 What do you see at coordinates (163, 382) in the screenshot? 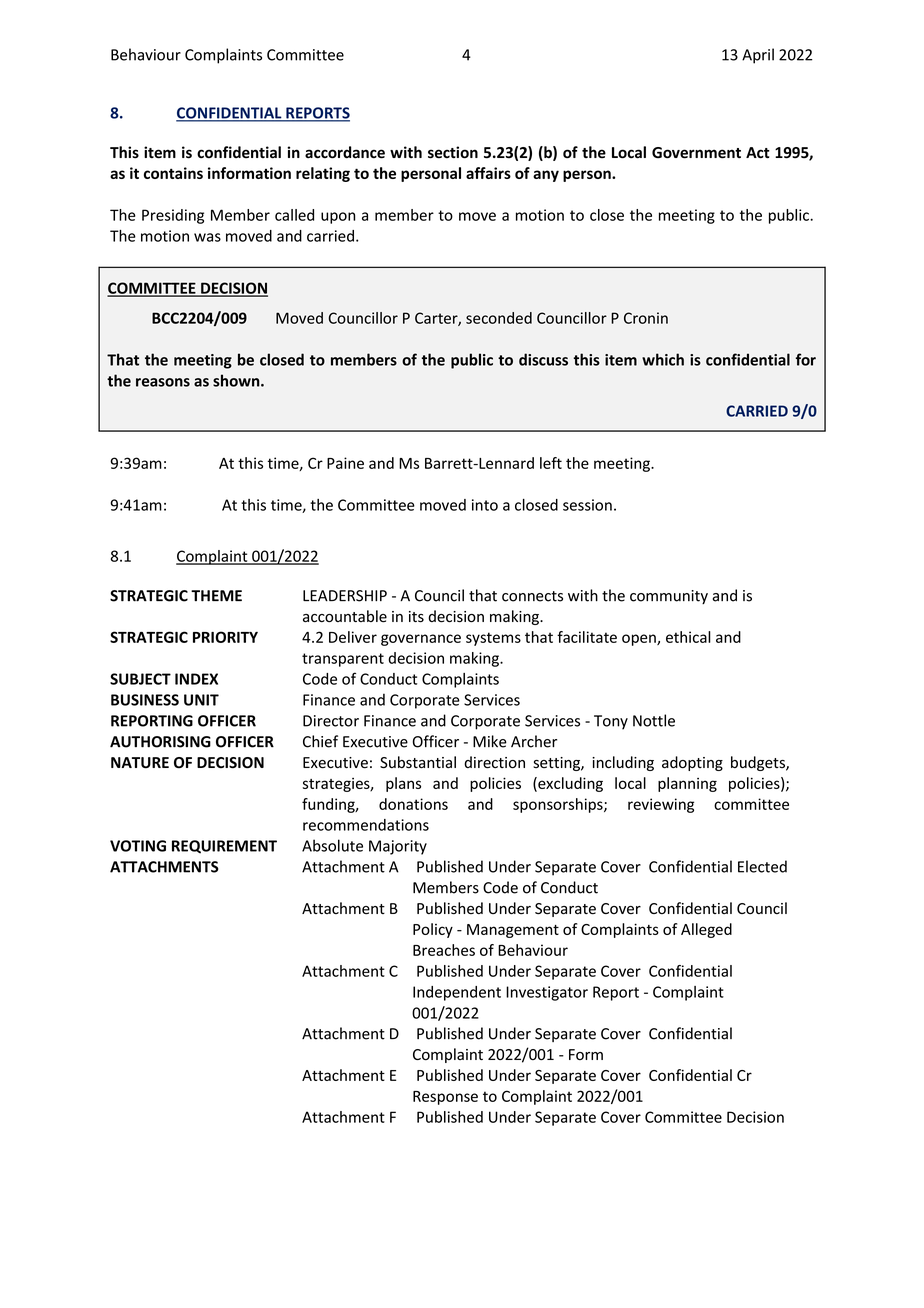
I see `reasons` at bounding box center [163, 382].
